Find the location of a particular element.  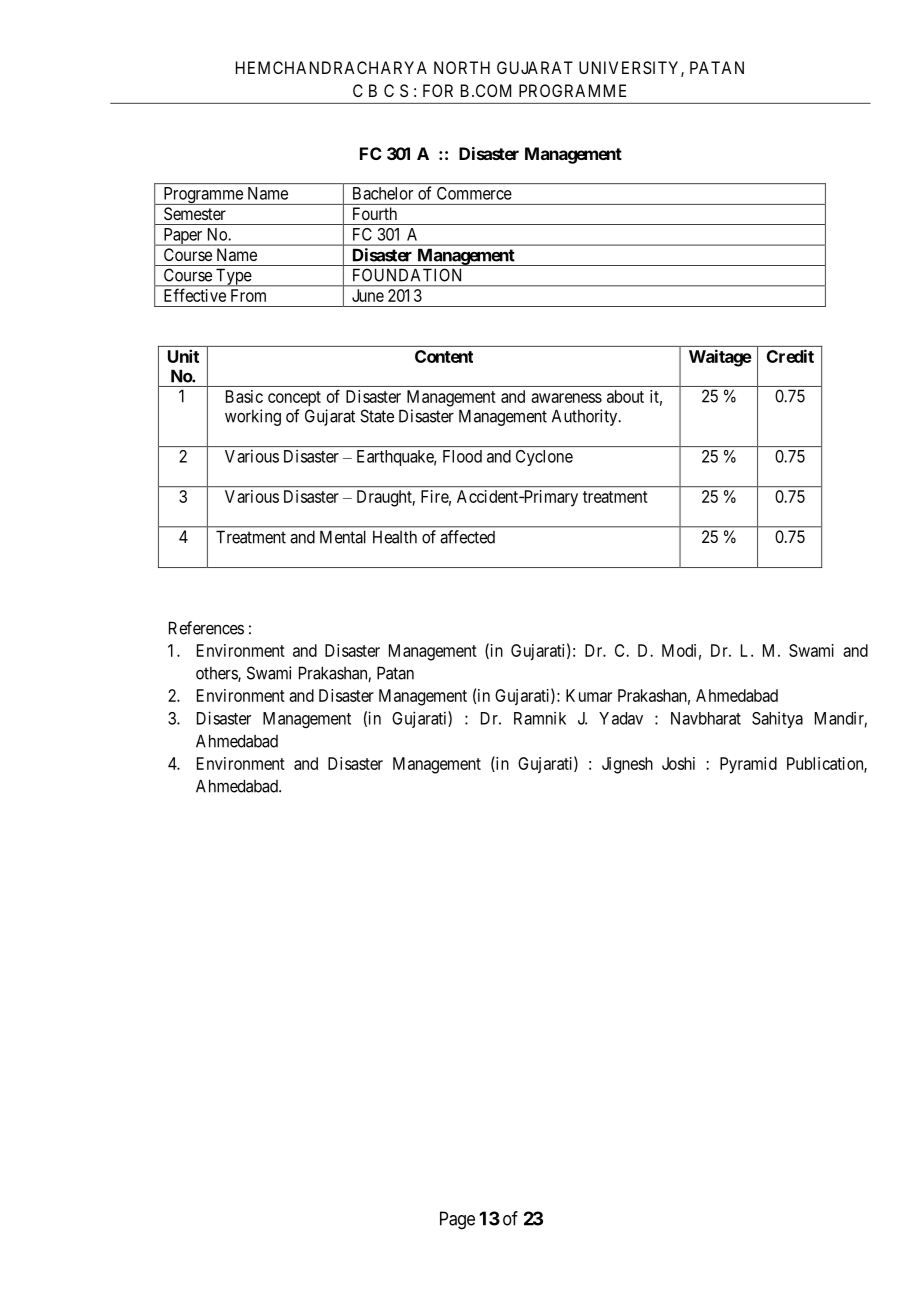

about is located at coordinates (625, 396).
